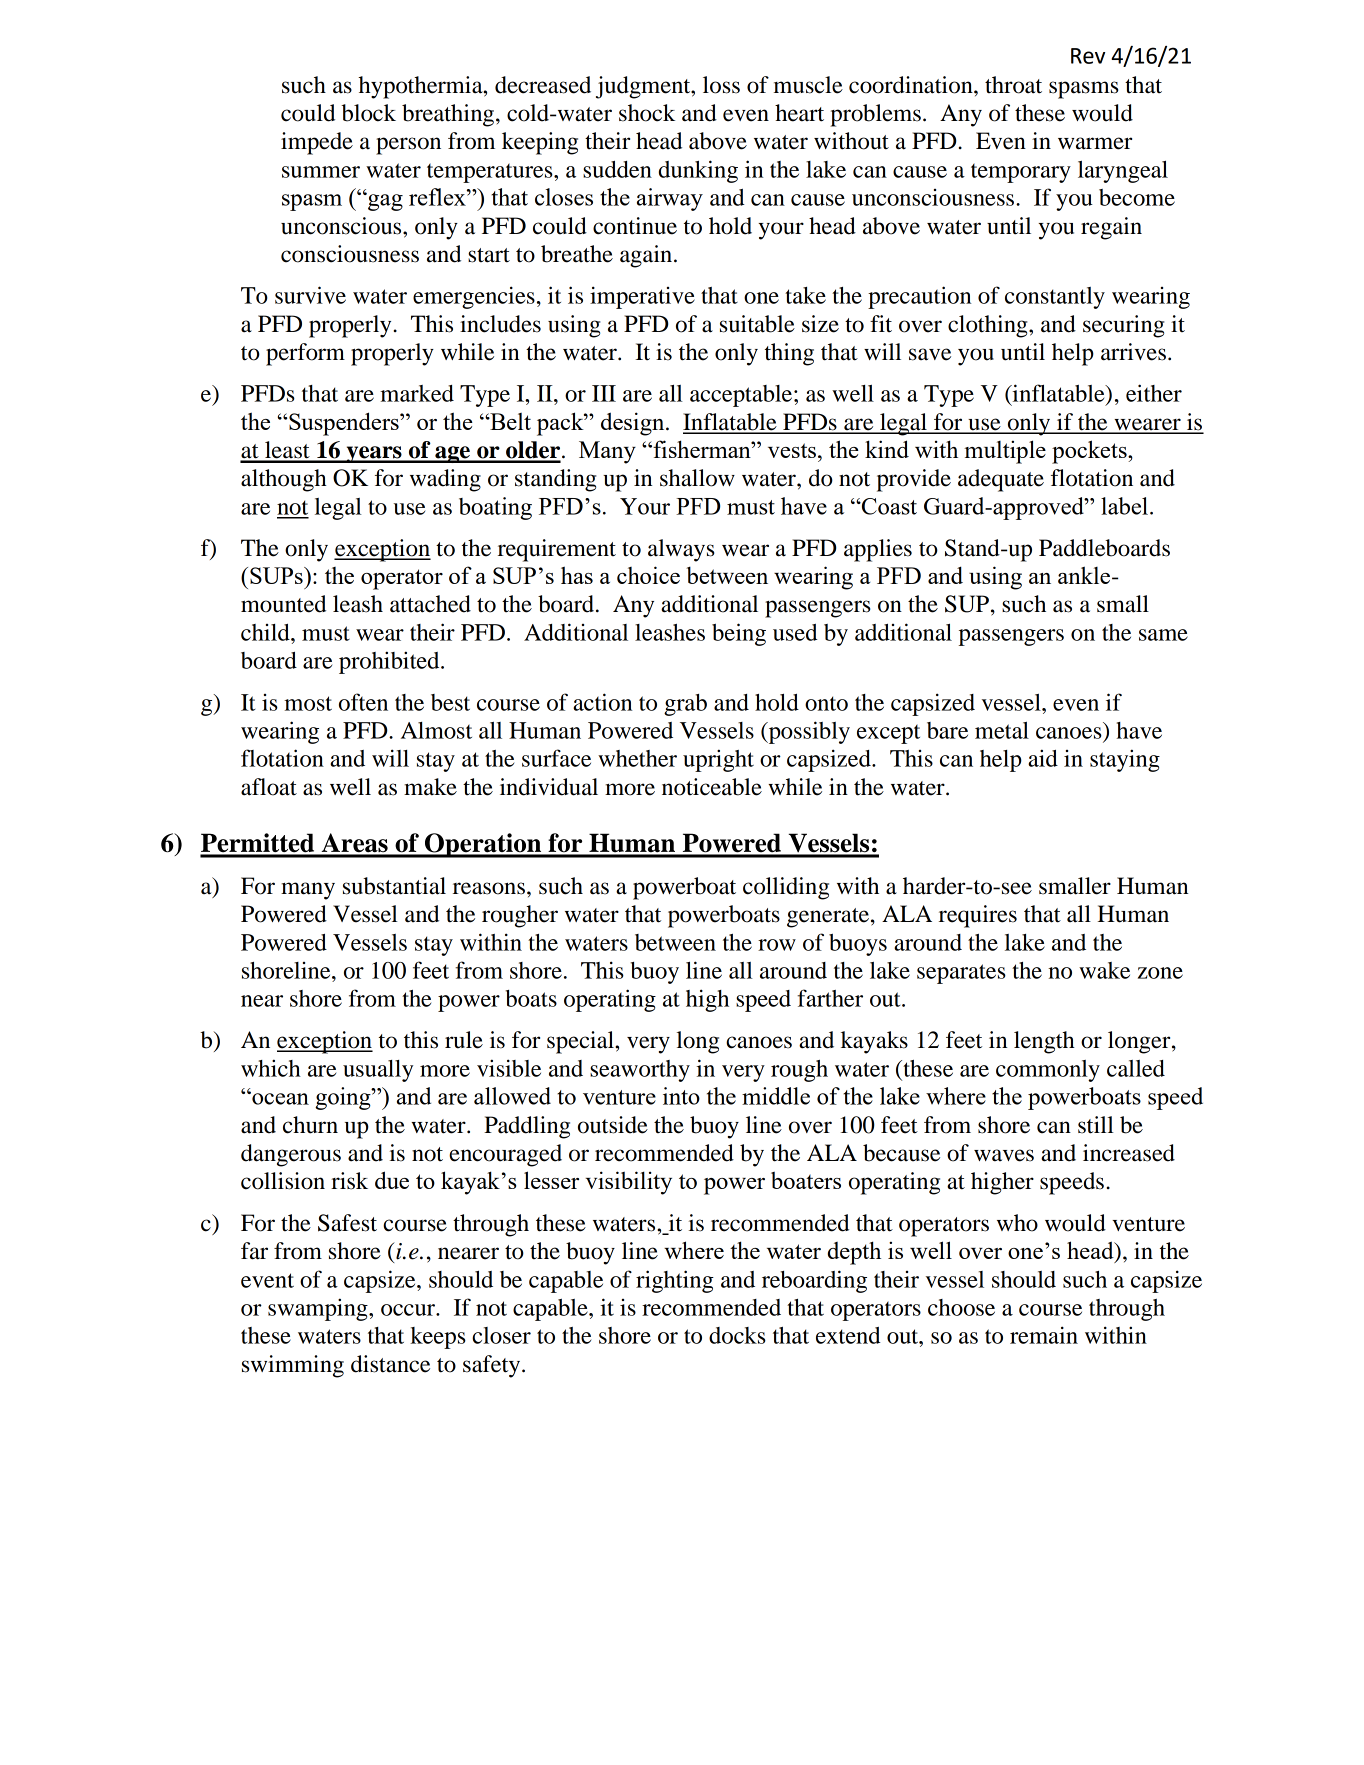  I want to click on loss, so click(721, 85).
